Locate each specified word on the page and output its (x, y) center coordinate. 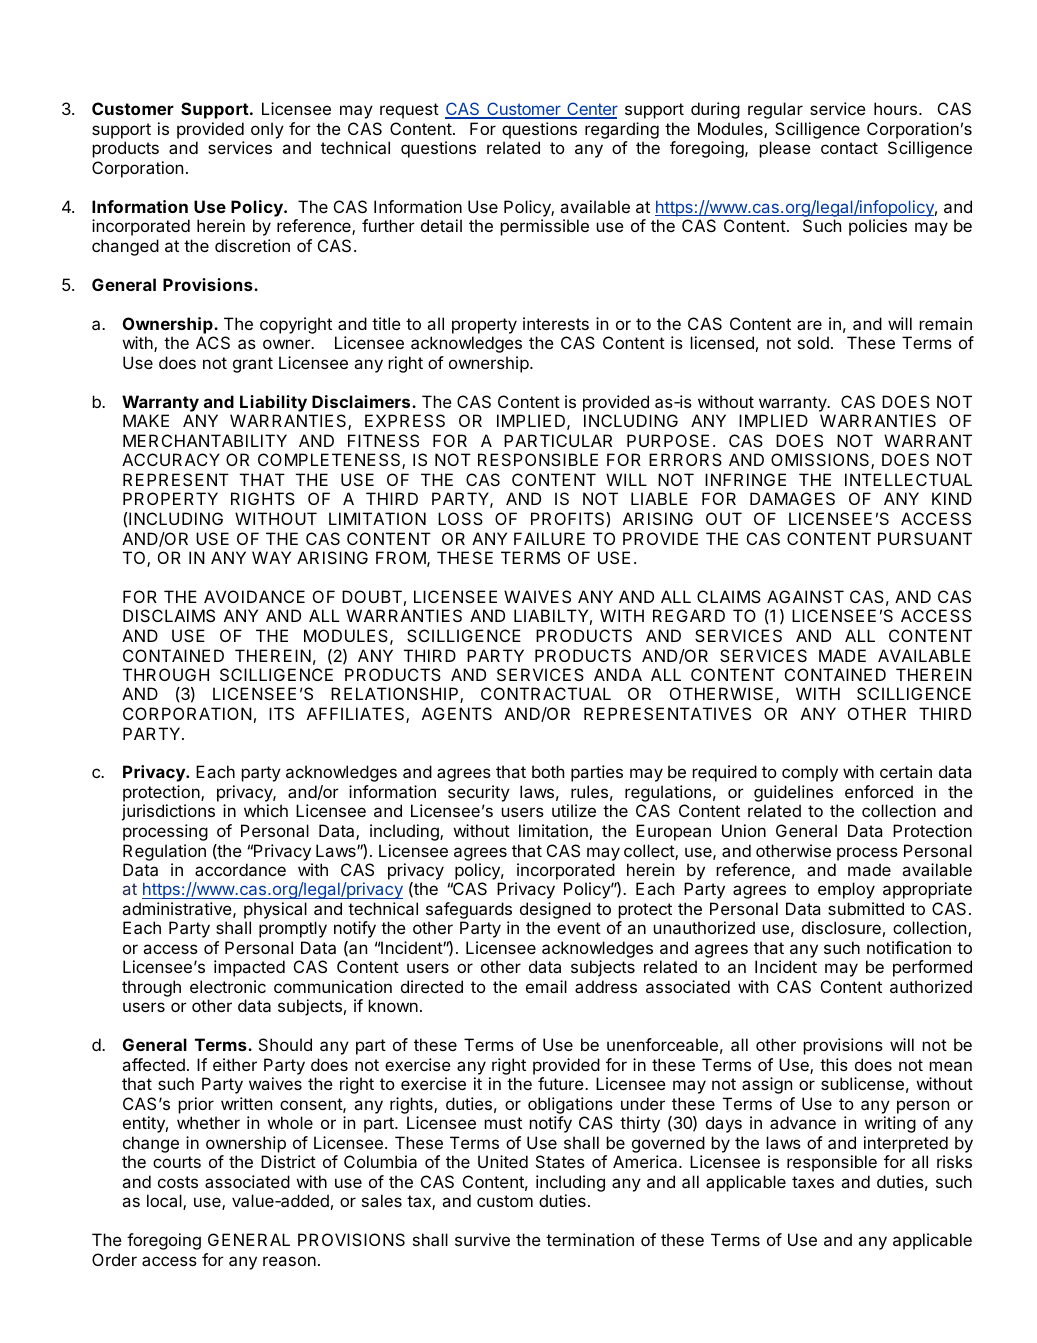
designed (555, 910)
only (267, 130)
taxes (813, 1182)
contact (849, 148)
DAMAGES (792, 498)
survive (482, 1239)
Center (591, 110)
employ (846, 890)
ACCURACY (171, 459)
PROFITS (569, 518)
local (165, 1202)
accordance (240, 869)
